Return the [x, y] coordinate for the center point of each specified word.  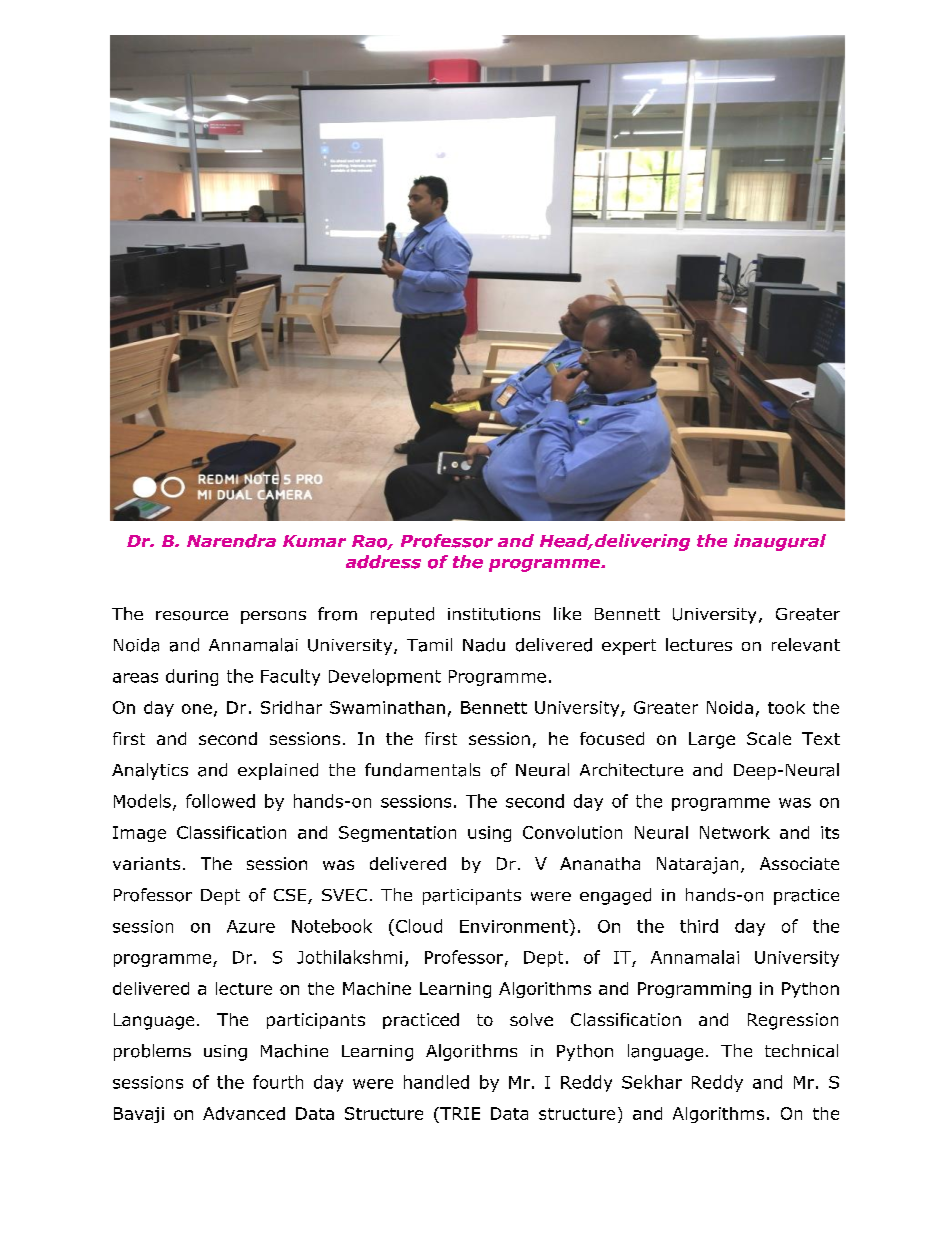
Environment [515, 926]
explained [278, 771]
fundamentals [422, 770]
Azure [251, 926]
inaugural [780, 542]
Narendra [231, 541]
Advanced [244, 1113]
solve [531, 1019]
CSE [291, 896]
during [192, 677]
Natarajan [697, 865]
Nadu [484, 645]
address [383, 562]
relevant [806, 645]
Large [712, 740]
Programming [694, 990]
